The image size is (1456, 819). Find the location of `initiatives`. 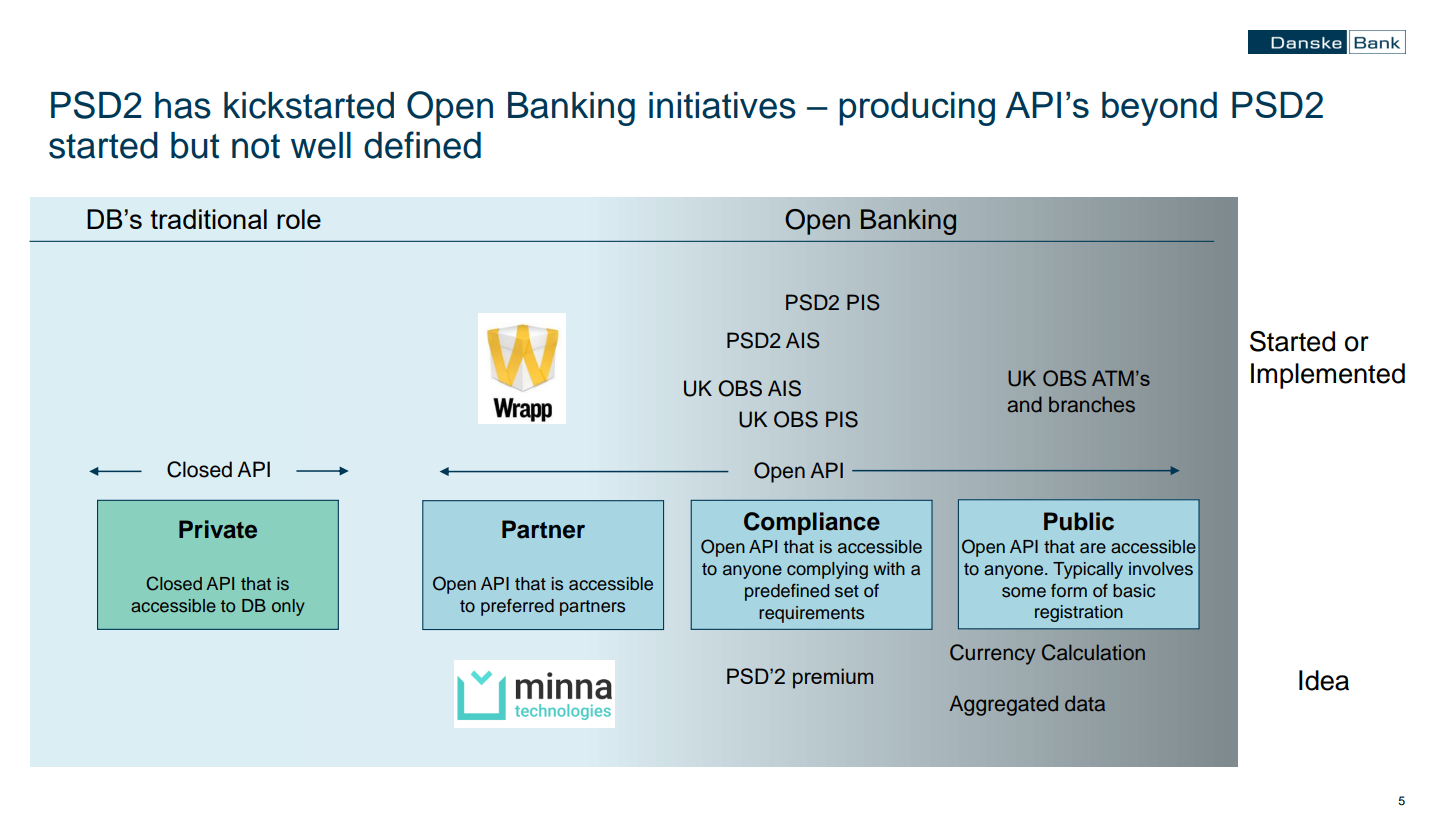

initiatives is located at coordinates (722, 105).
